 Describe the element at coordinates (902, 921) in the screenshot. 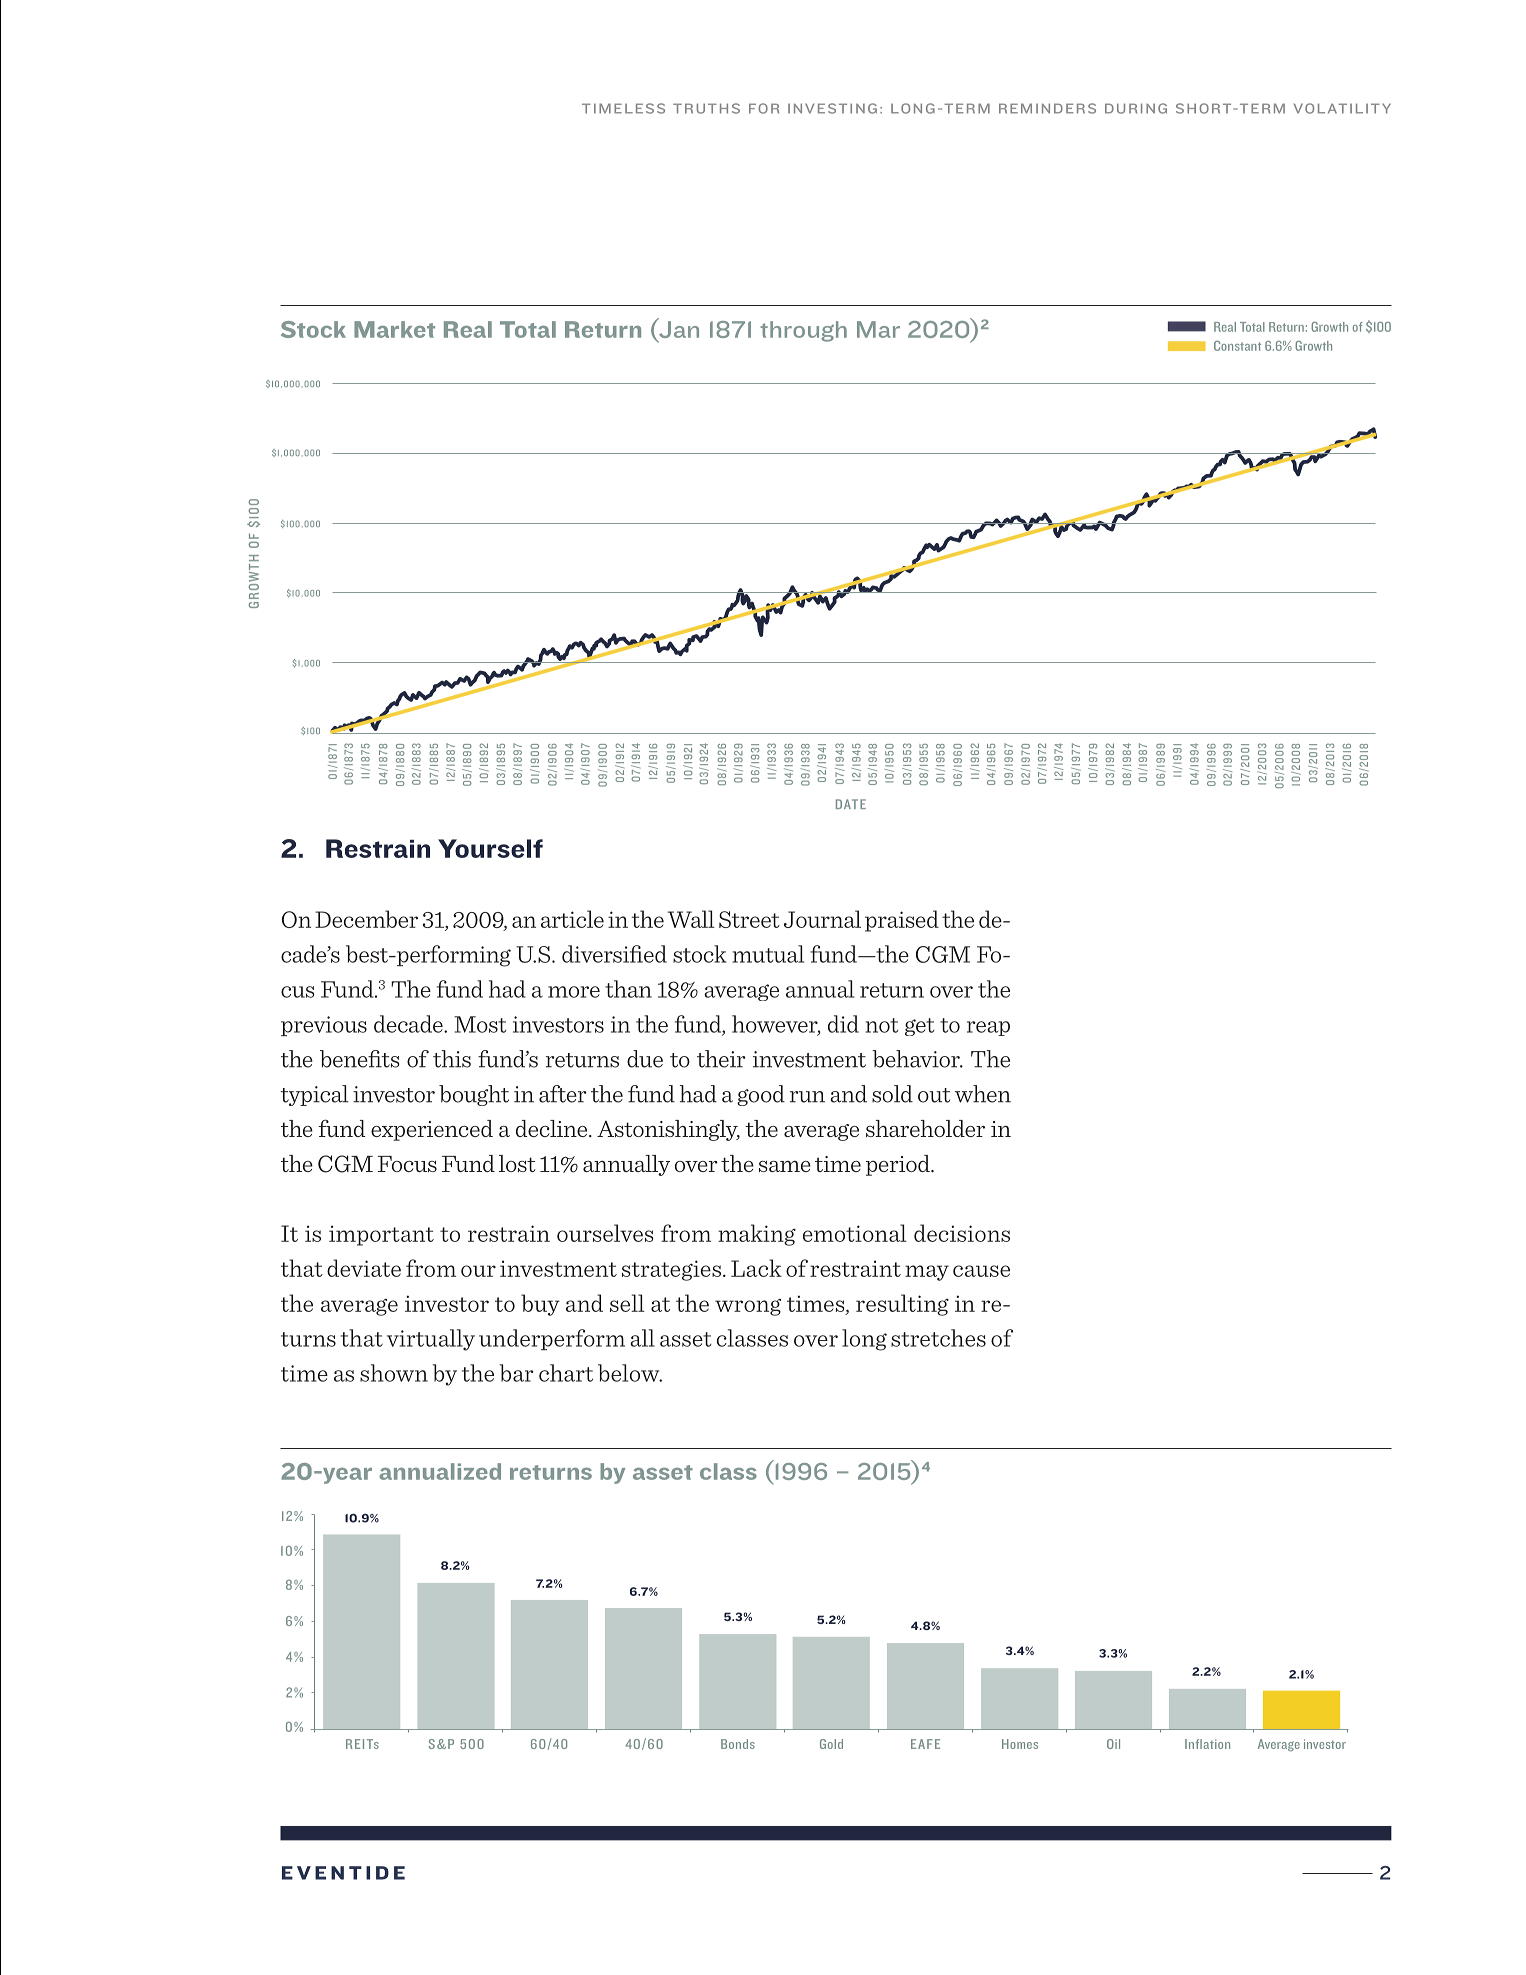

I see `praised` at that location.
